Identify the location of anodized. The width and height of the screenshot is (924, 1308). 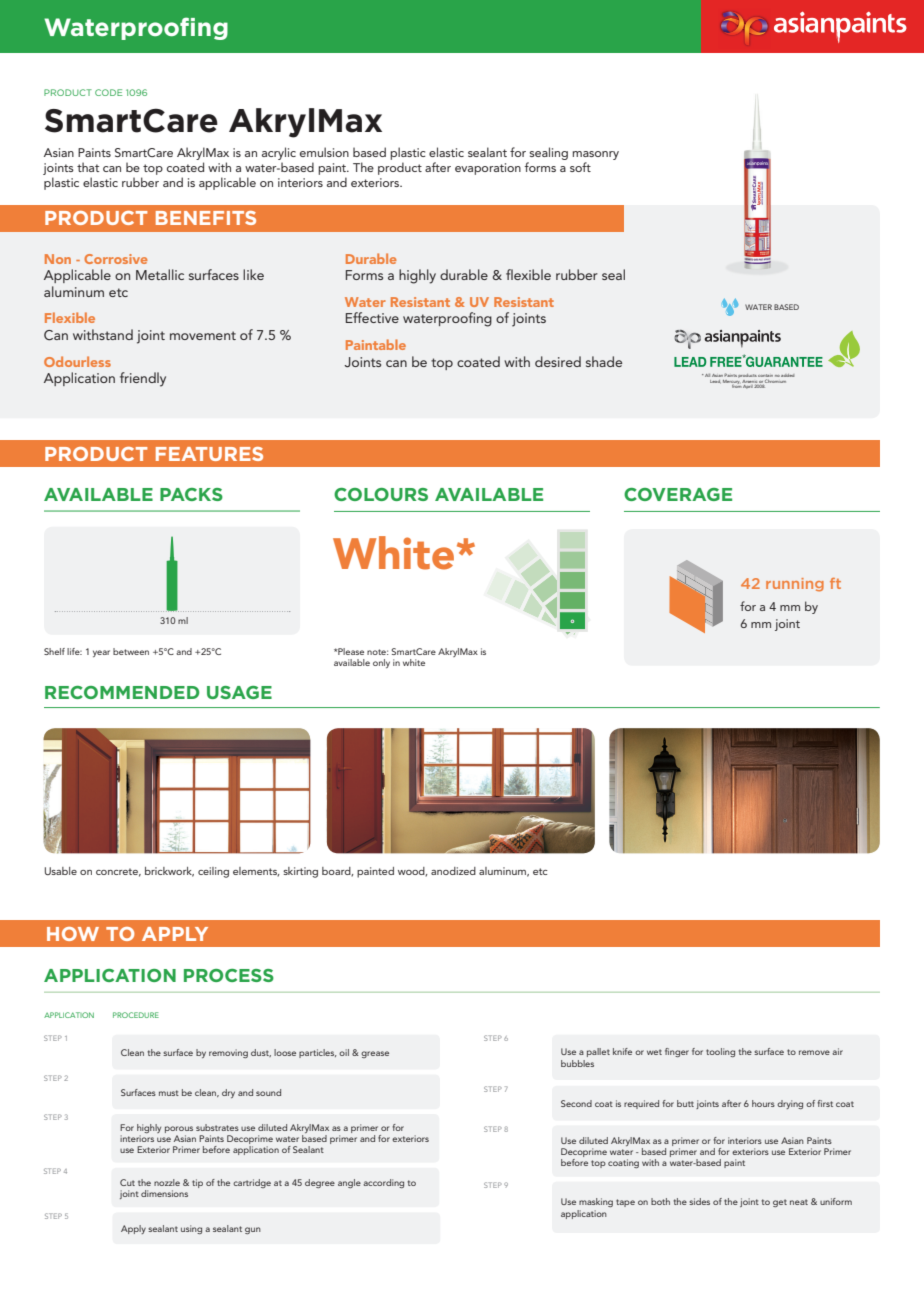
(453, 871).
